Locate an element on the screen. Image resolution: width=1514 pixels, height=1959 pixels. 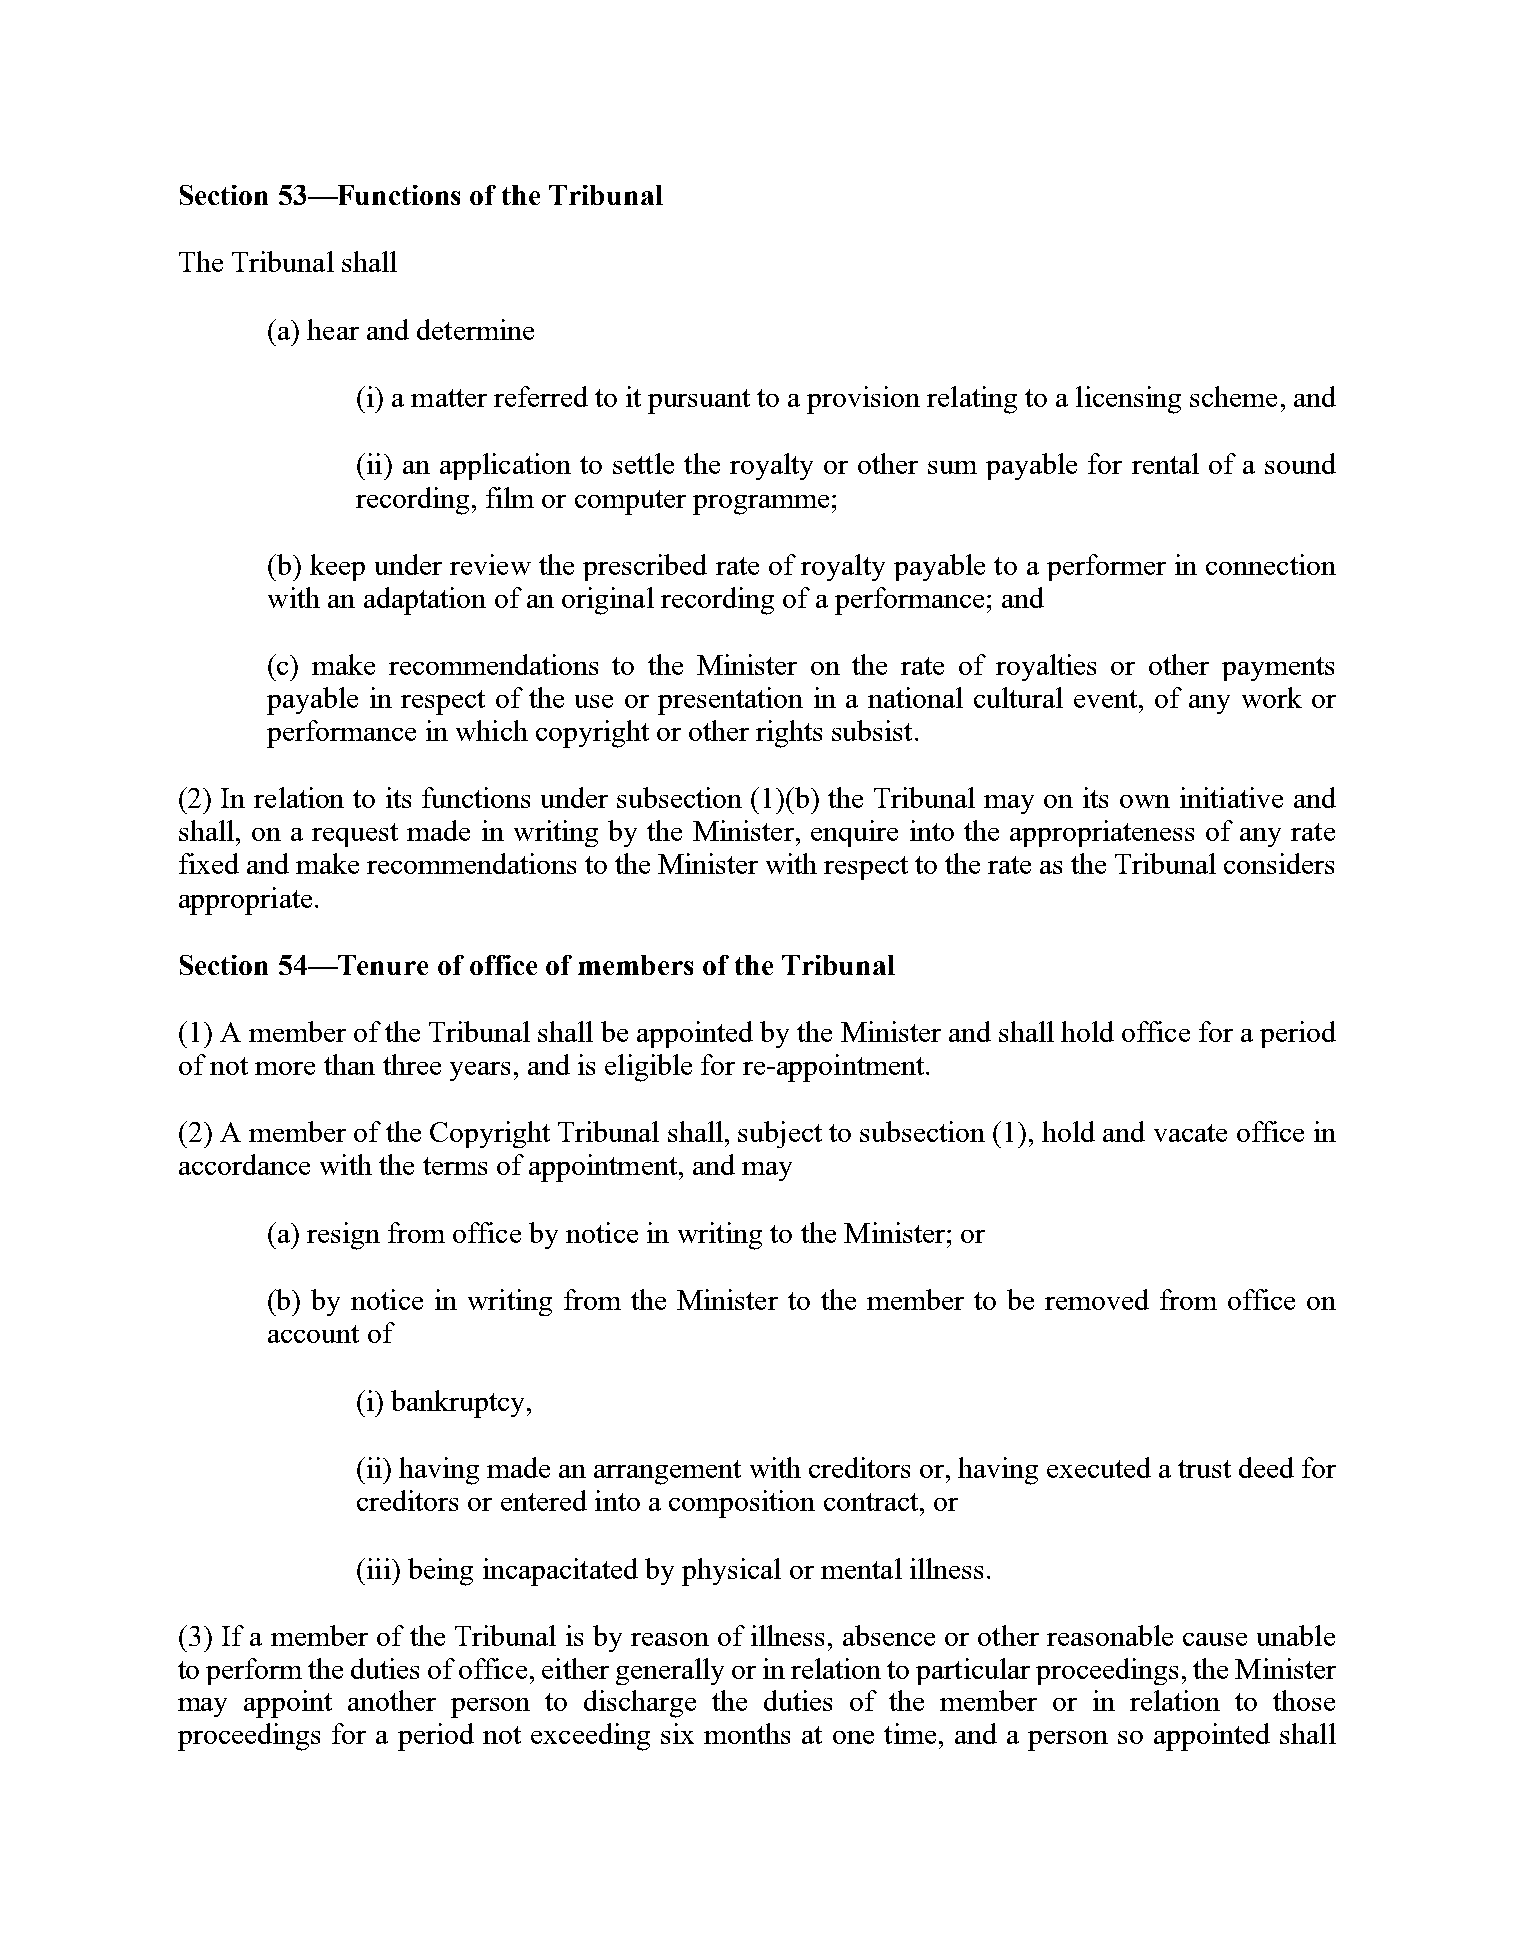
account is located at coordinates (313, 1334).
